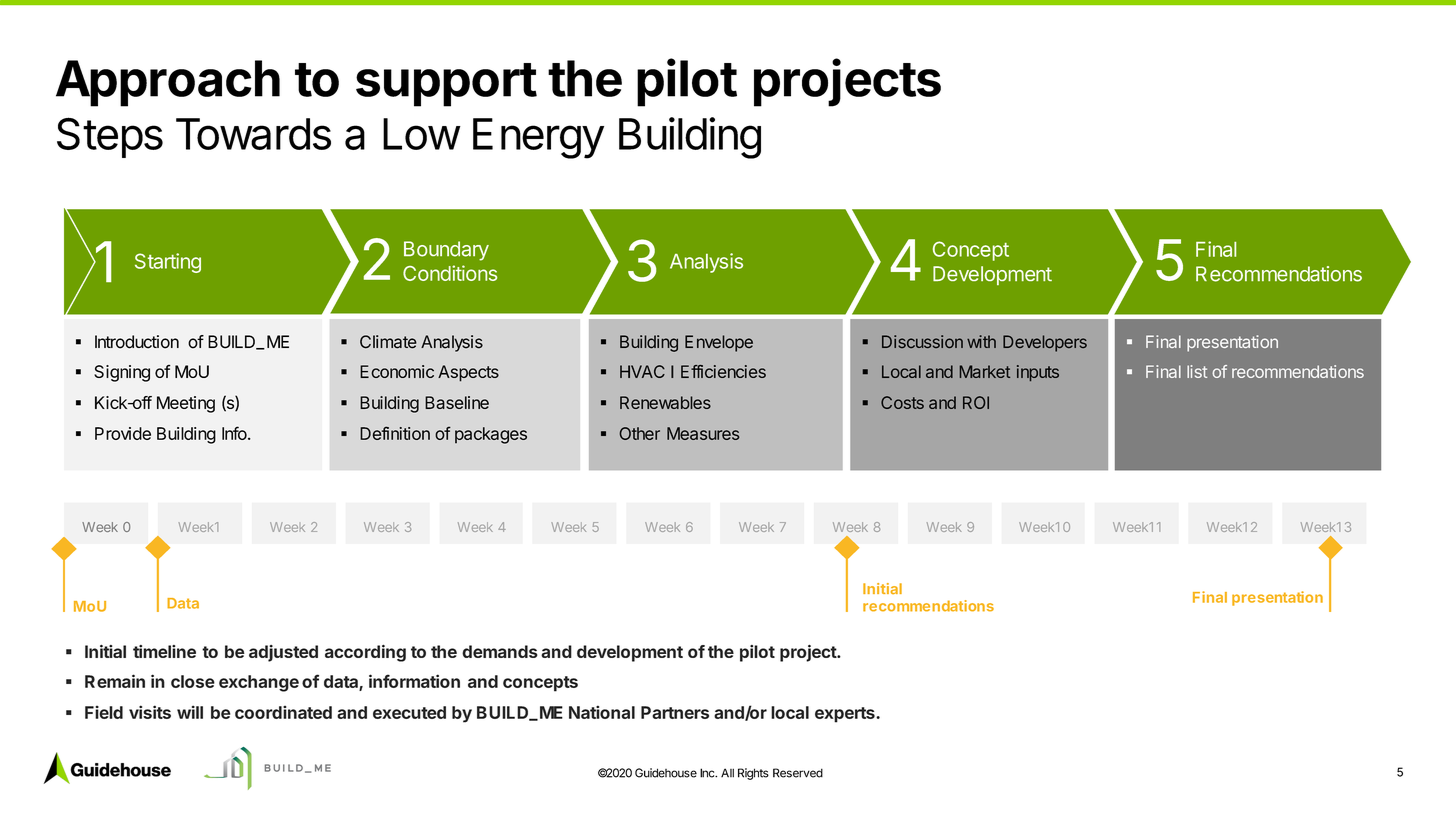 The width and height of the screenshot is (1456, 819). I want to click on Inc, so click(708, 773).
